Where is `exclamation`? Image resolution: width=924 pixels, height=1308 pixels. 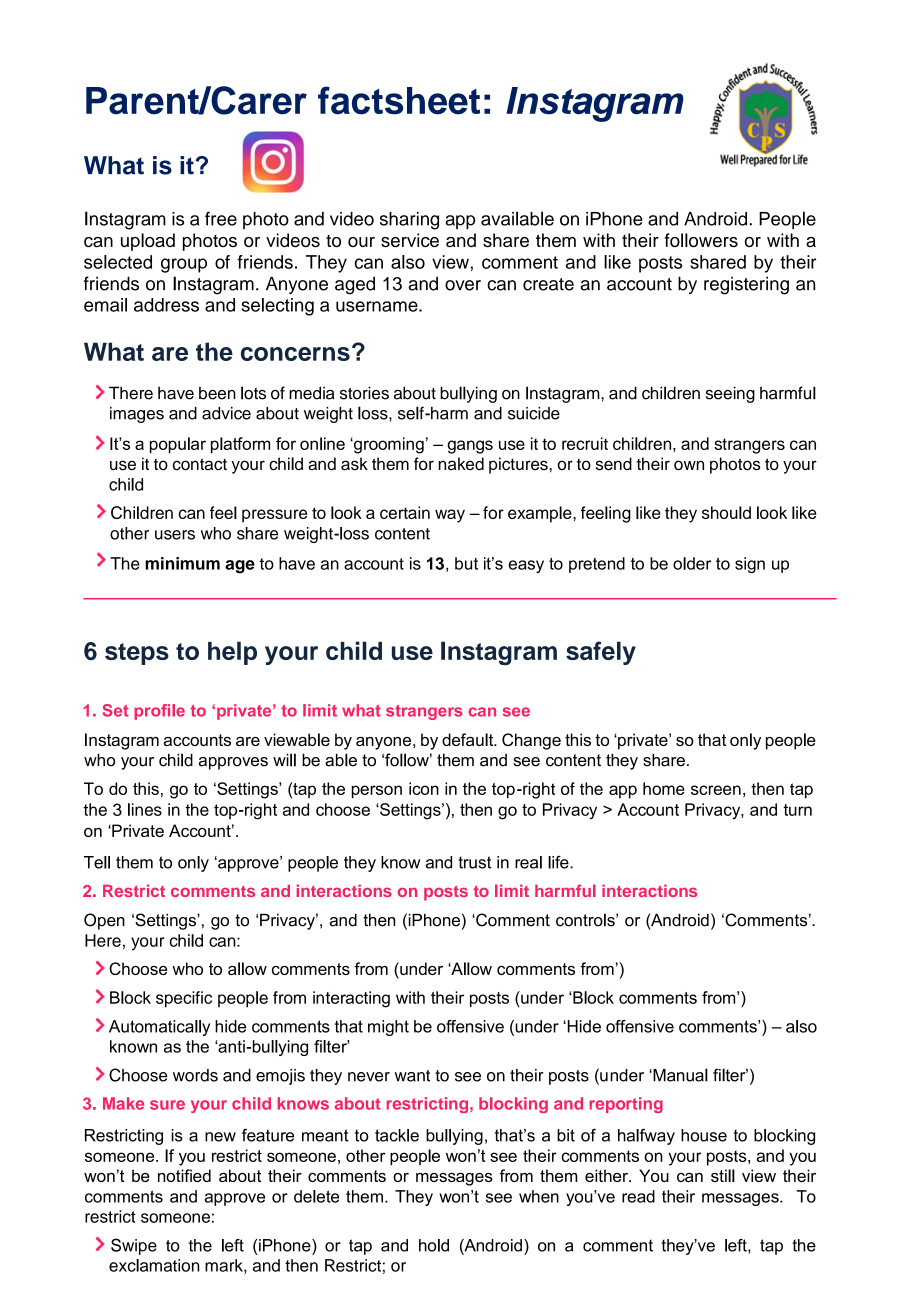
exclamation is located at coordinates (154, 1265).
